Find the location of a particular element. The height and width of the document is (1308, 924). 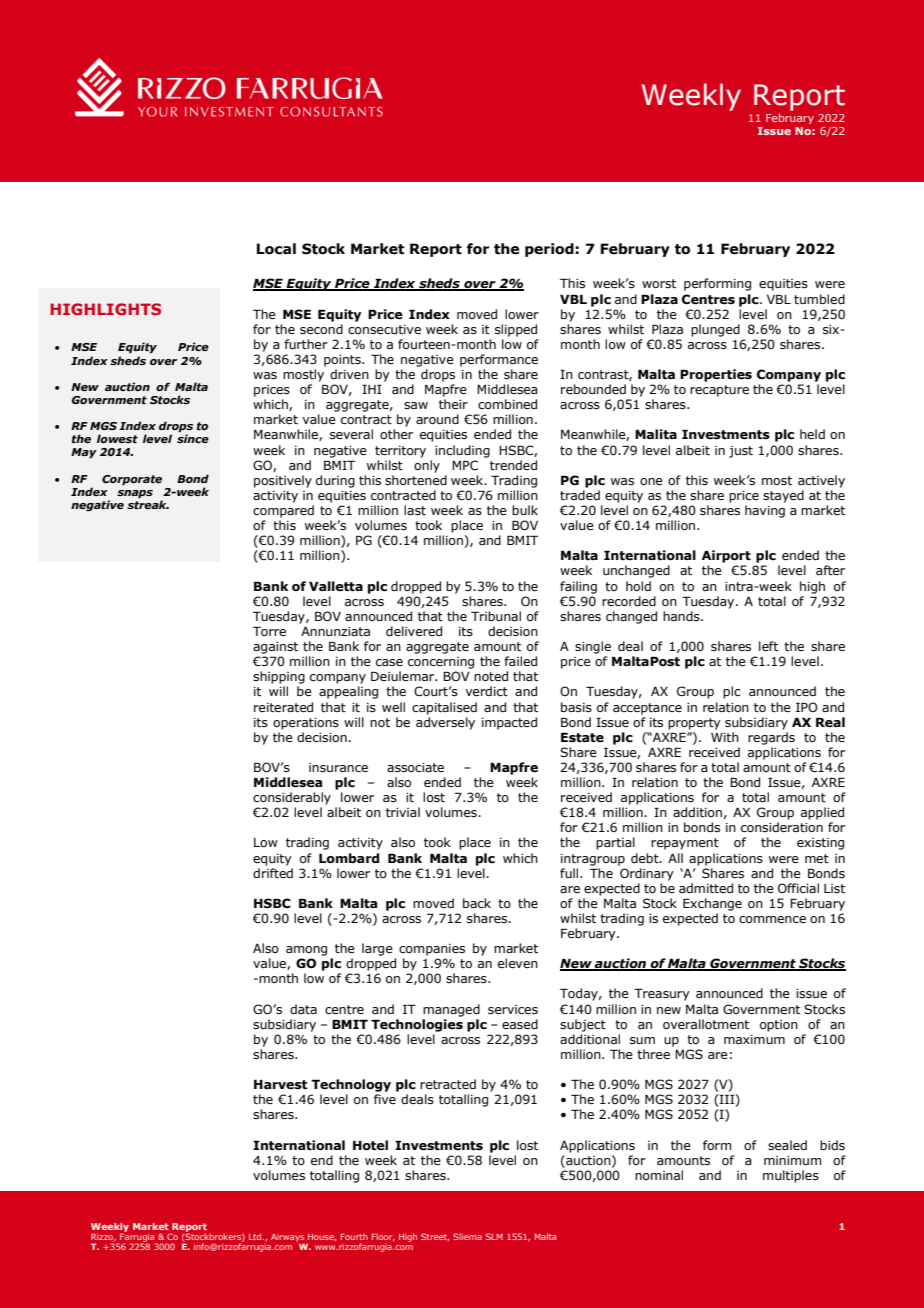

Local is located at coordinates (276, 249).
